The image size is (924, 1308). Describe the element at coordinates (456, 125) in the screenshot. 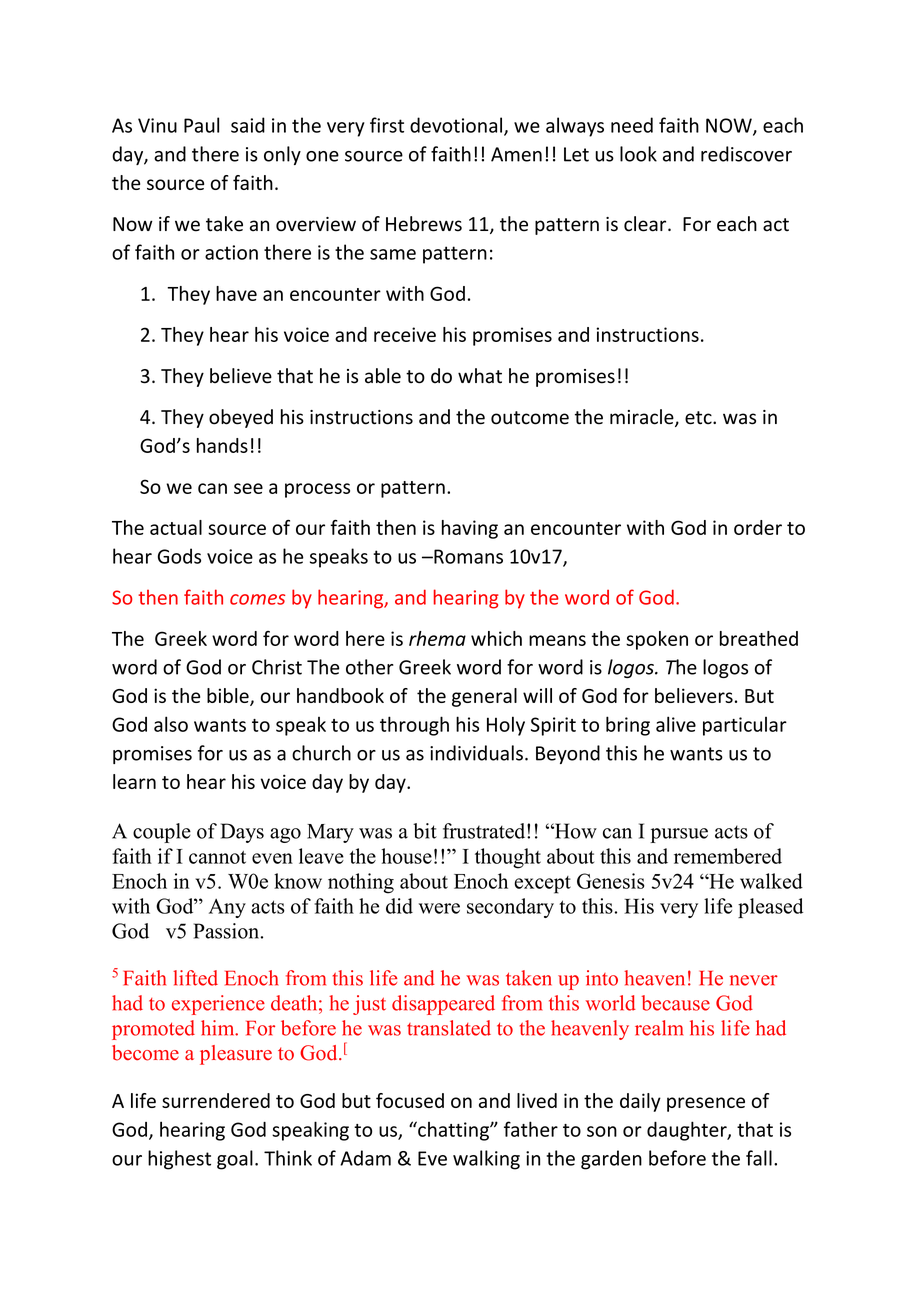

I see `devotional` at that location.
